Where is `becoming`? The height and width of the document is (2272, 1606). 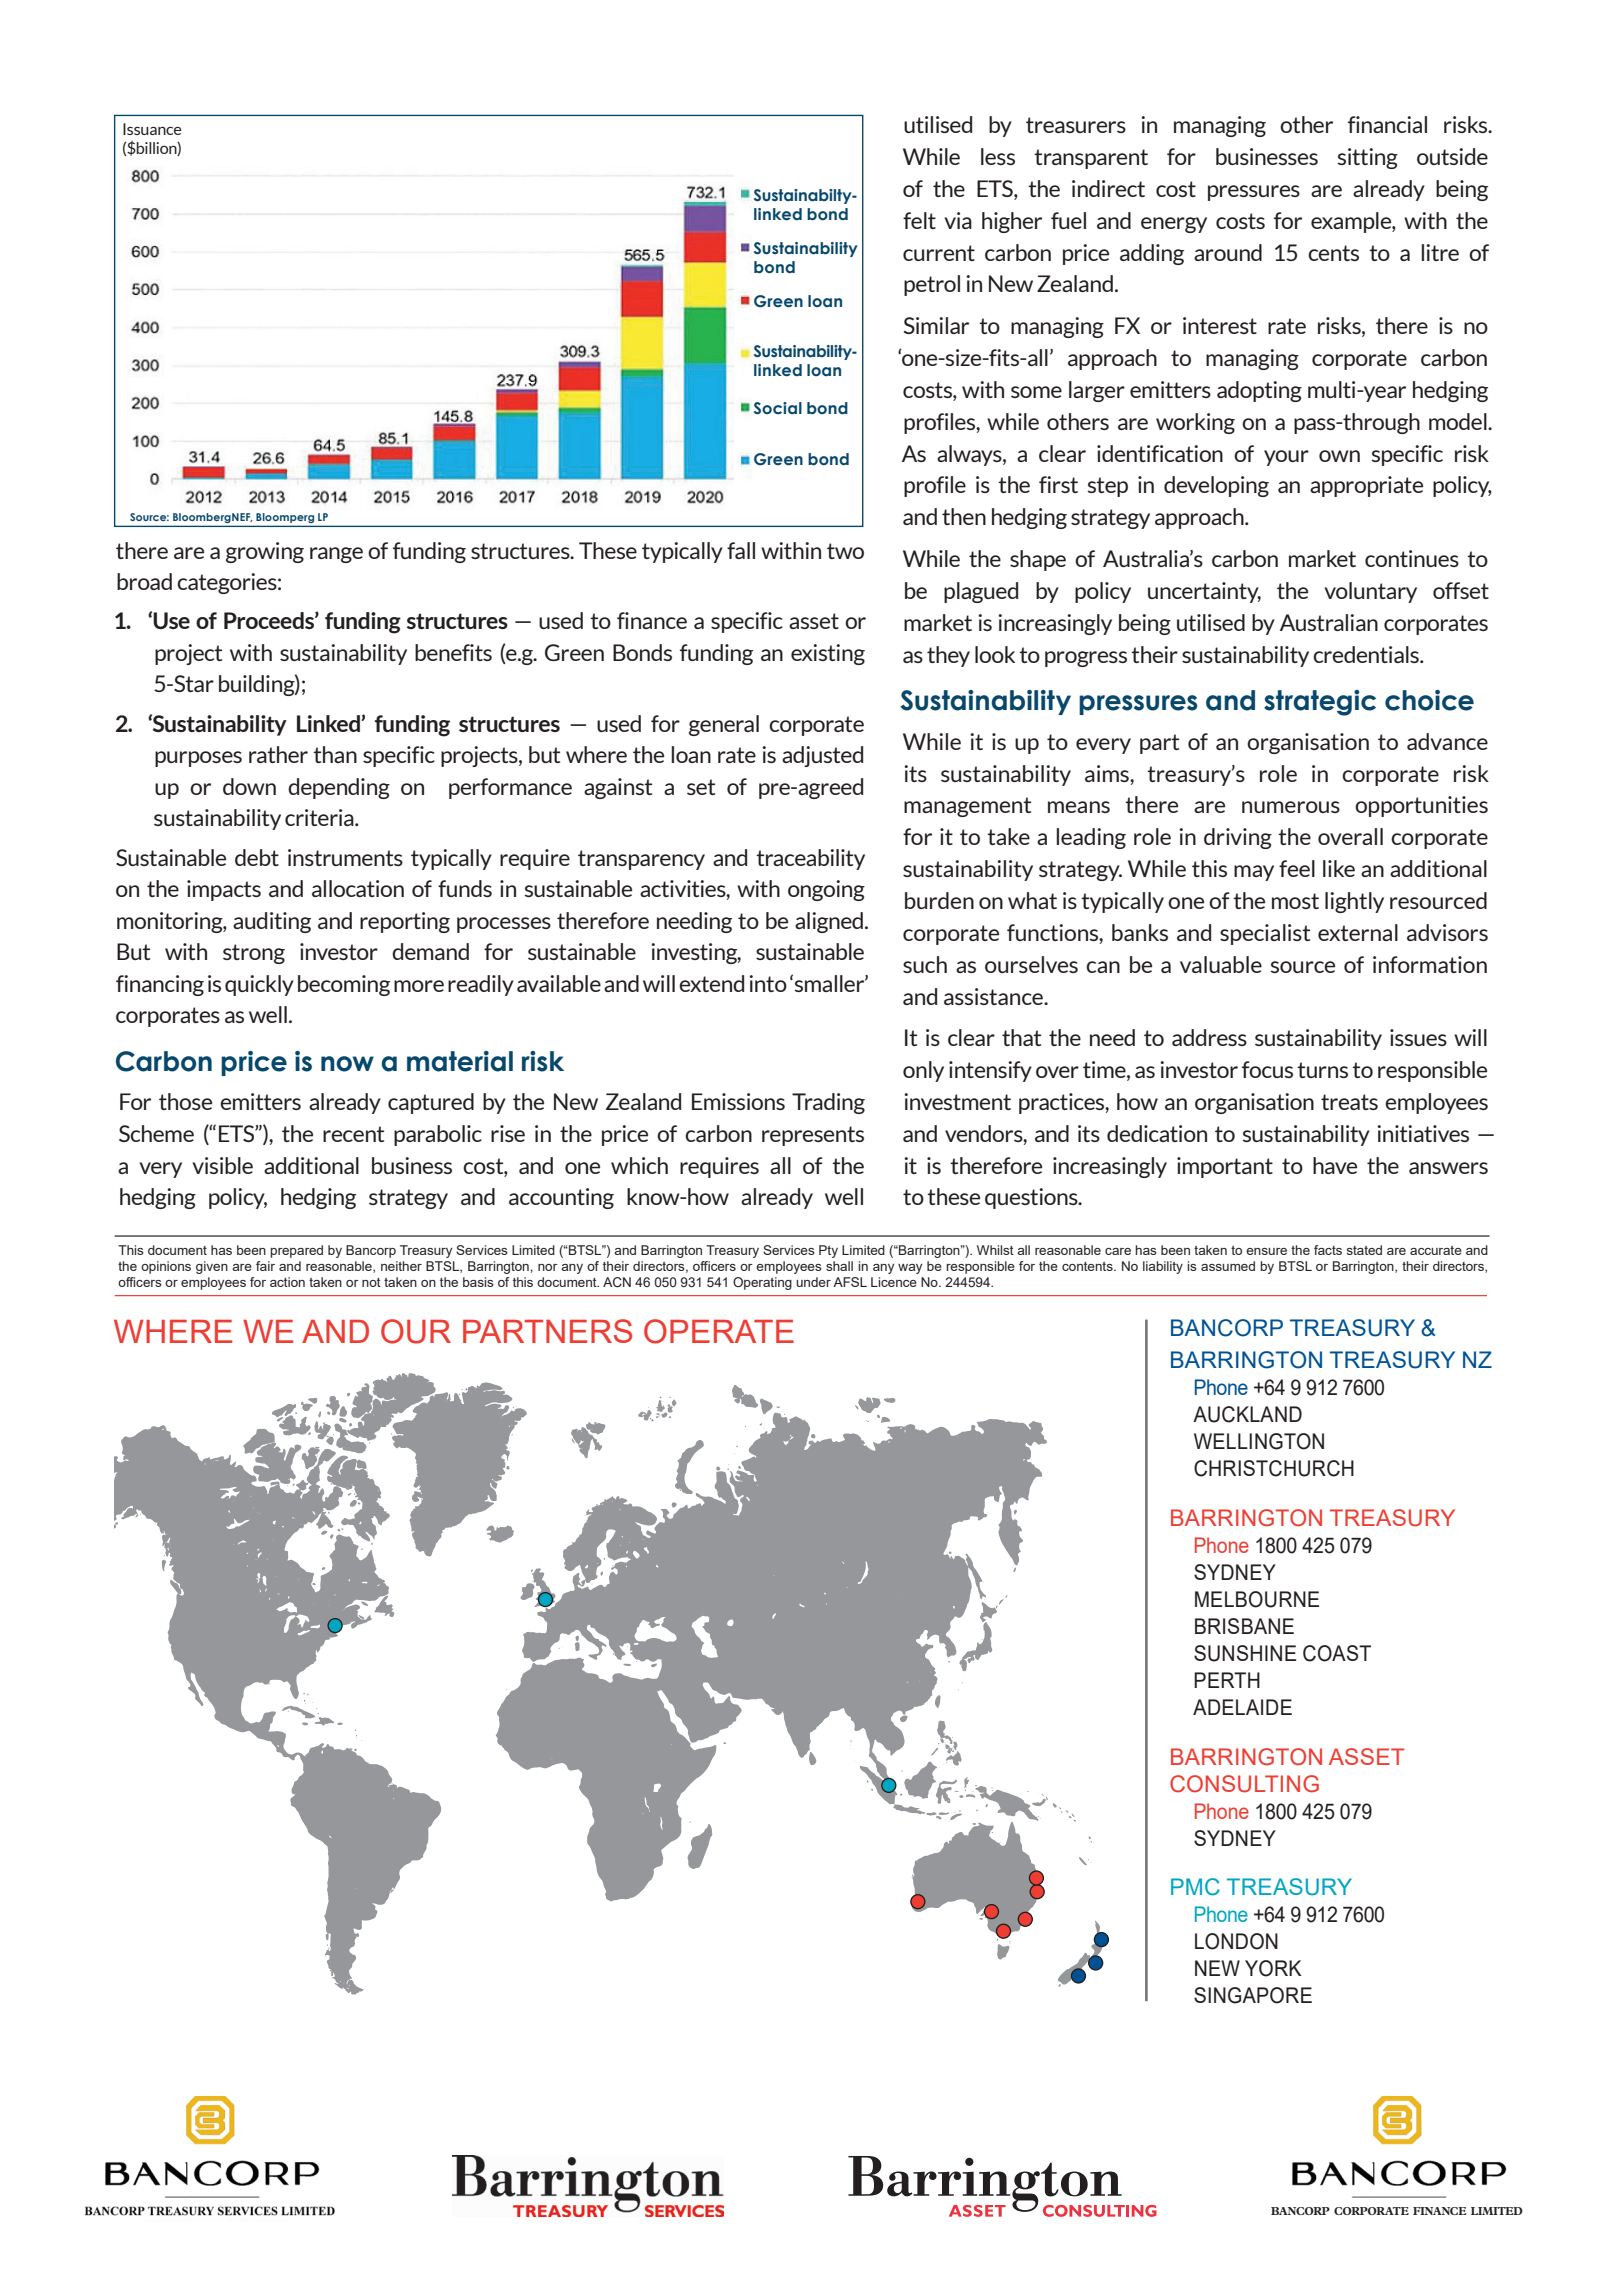
becoming is located at coordinates (344, 985).
